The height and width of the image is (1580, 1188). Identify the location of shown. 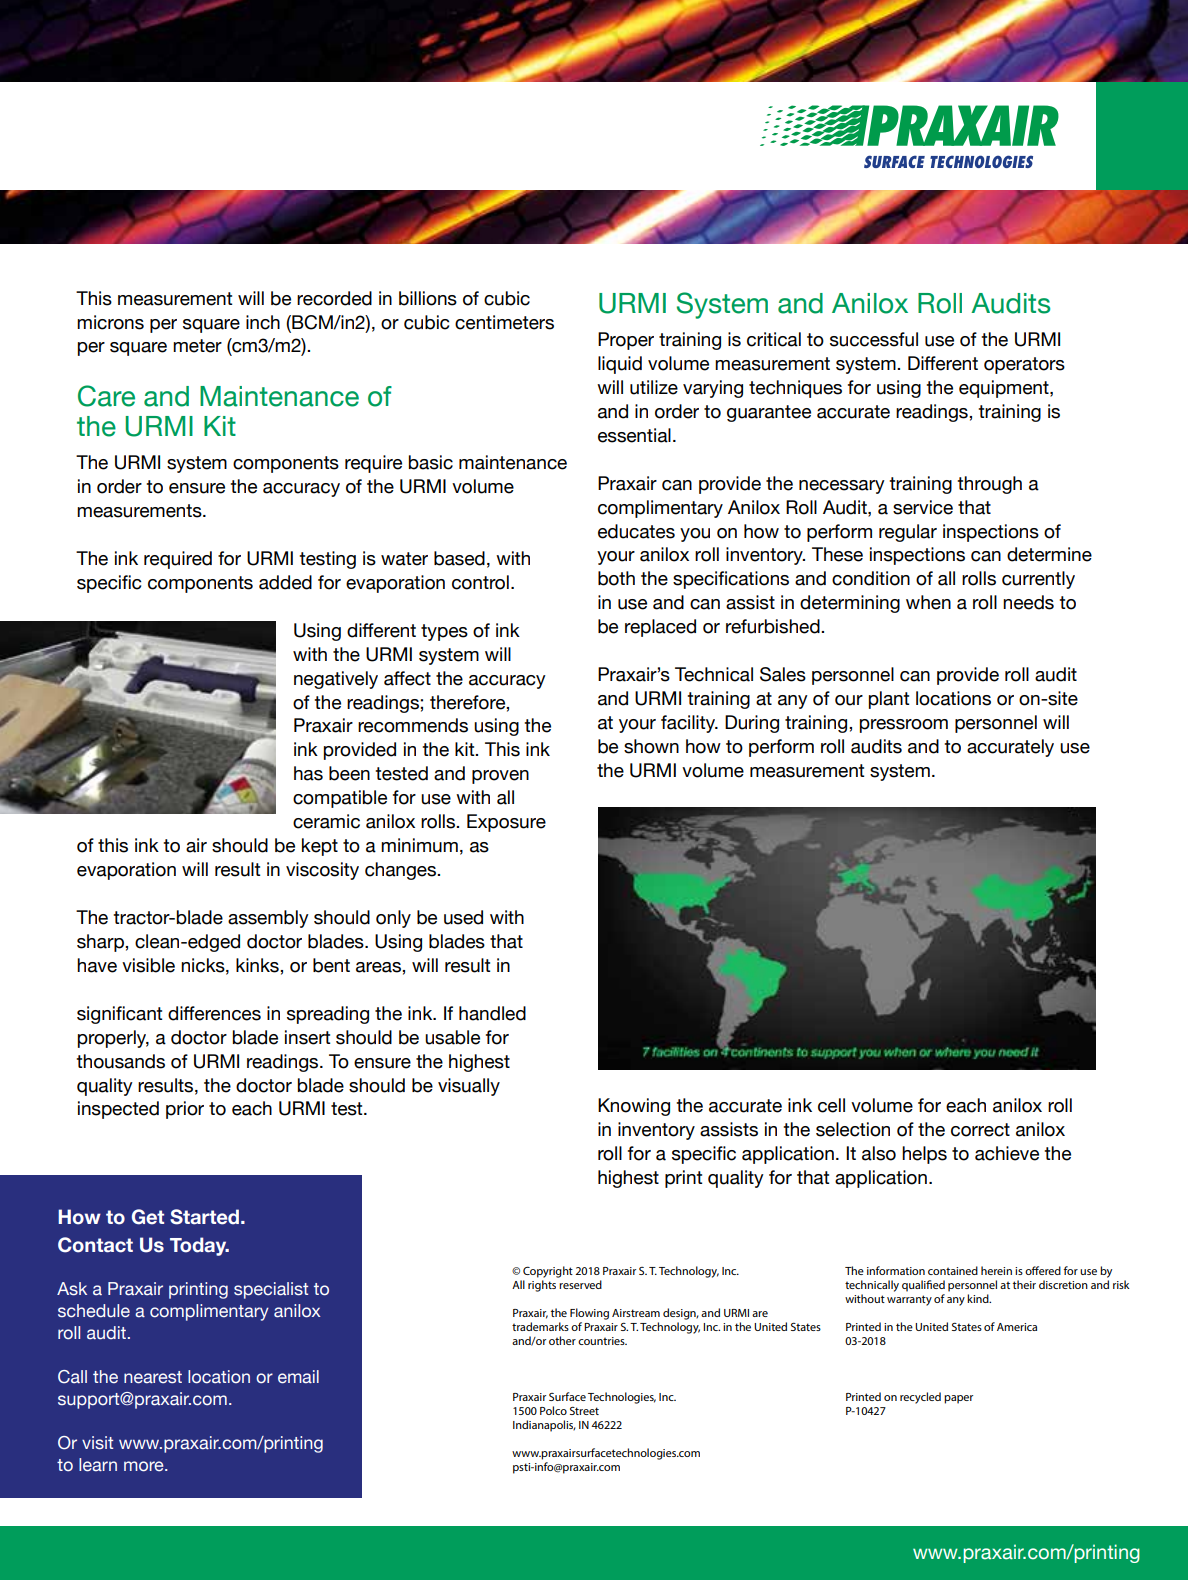
(651, 746).
